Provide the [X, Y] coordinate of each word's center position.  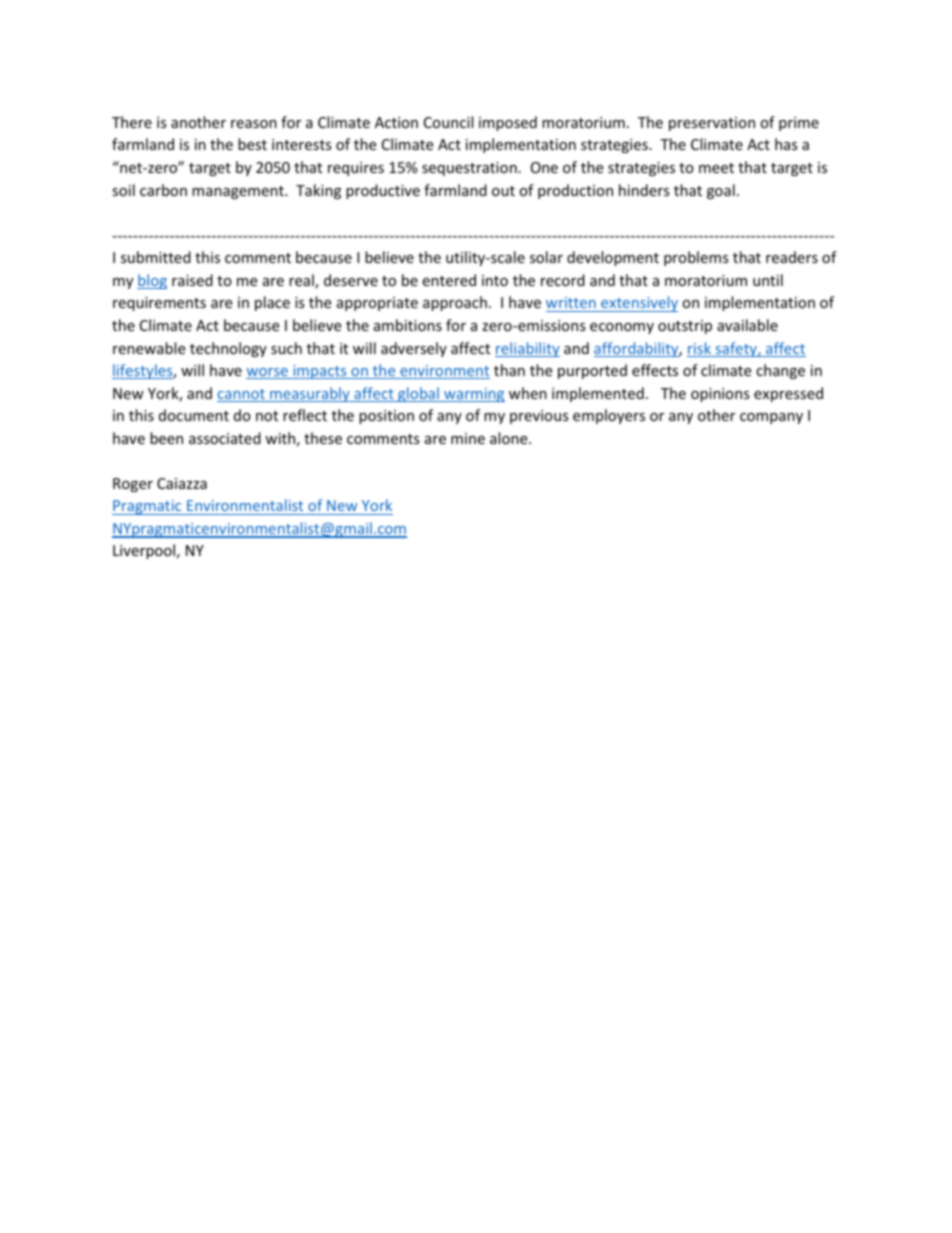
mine [468, 438]
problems [696, 258]
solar [546, 257]
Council [448, 122]
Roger [133, 485]
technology [228, 349]
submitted [156, 257]
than [509, 370]
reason [254, 124]
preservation [712, 124]
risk [700, 349]
